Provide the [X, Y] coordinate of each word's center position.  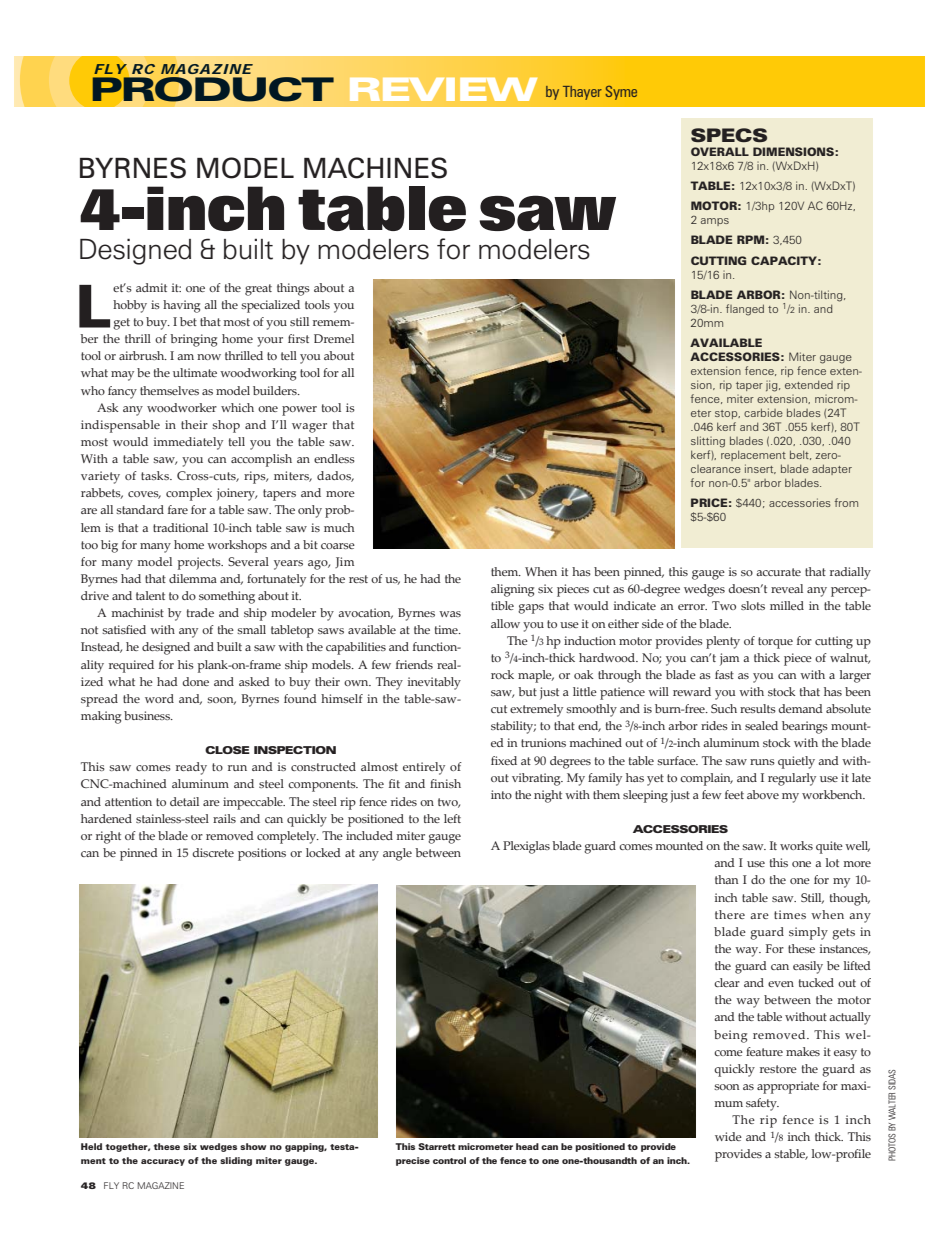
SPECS [729, 135]
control [449, 1160]
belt [800, 455]
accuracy [163, 1162]
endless [334, 458]
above [763, 794]
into [501, 794]
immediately [188, 443]
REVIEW [443, 89]
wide [728, 1136]
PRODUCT [213, 89]
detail [184, 801]
